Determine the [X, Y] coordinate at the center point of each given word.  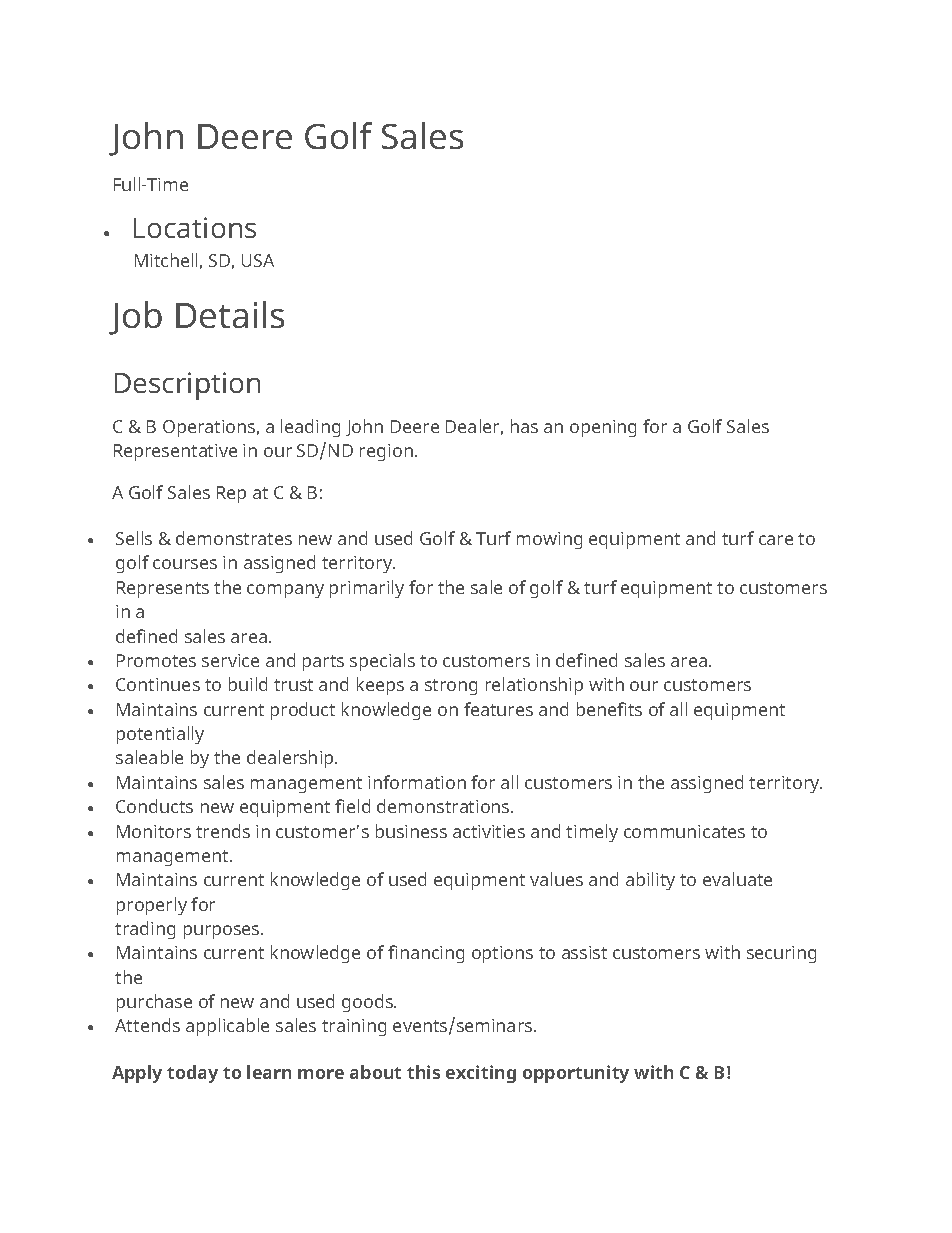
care [776, 540]
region [386, 452]
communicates [684, 831]
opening [603, 428]
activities [489, 831]
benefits [609, 709]
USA [258, 260]
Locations [195, 227]
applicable [227, 1027]
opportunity [576, 1074]
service [230, 660]
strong [451, 687]
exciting [481, 1074]
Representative [175, 452]
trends [223, 831]
